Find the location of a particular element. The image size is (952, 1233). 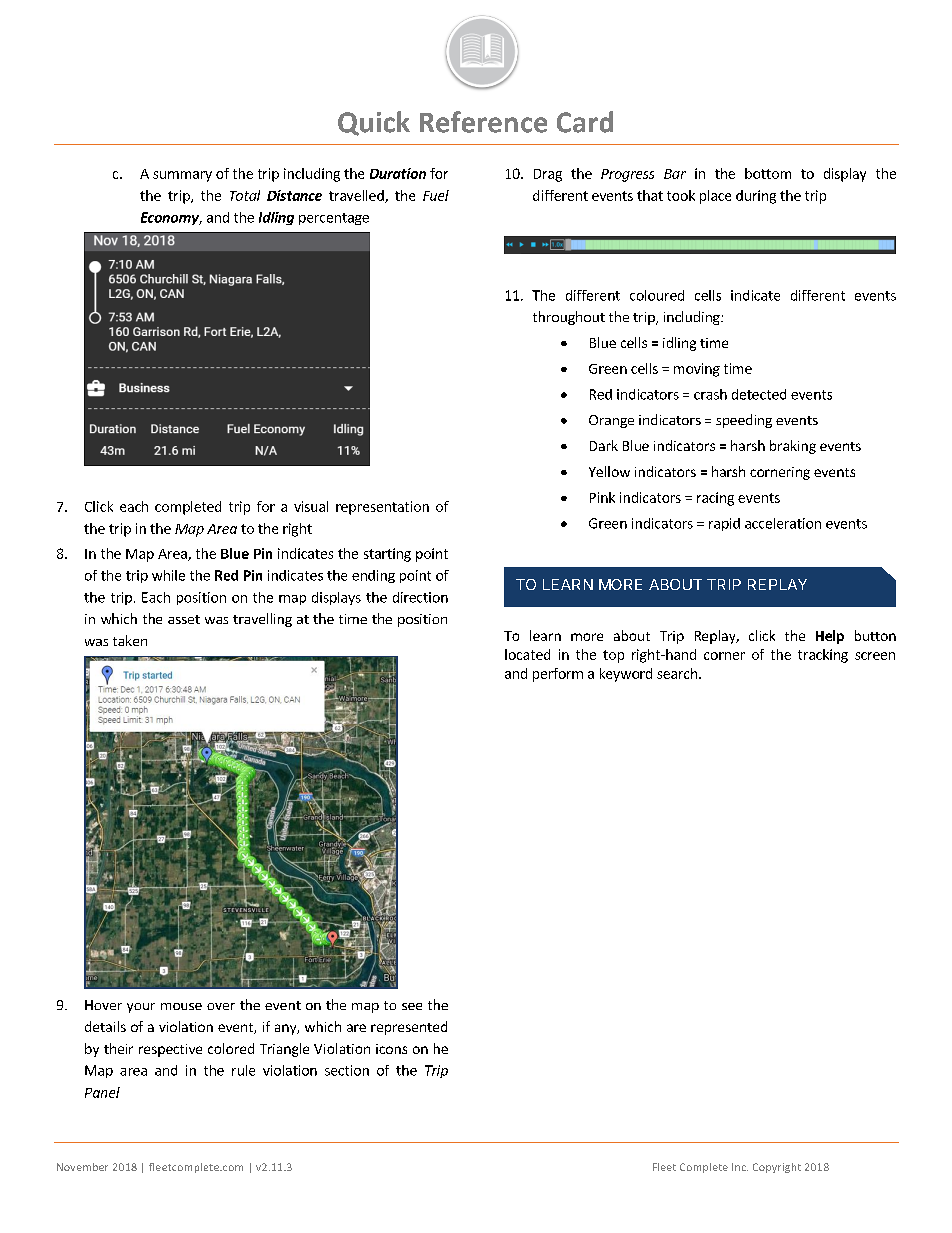

bottom is located at coordinates (768, 173).
